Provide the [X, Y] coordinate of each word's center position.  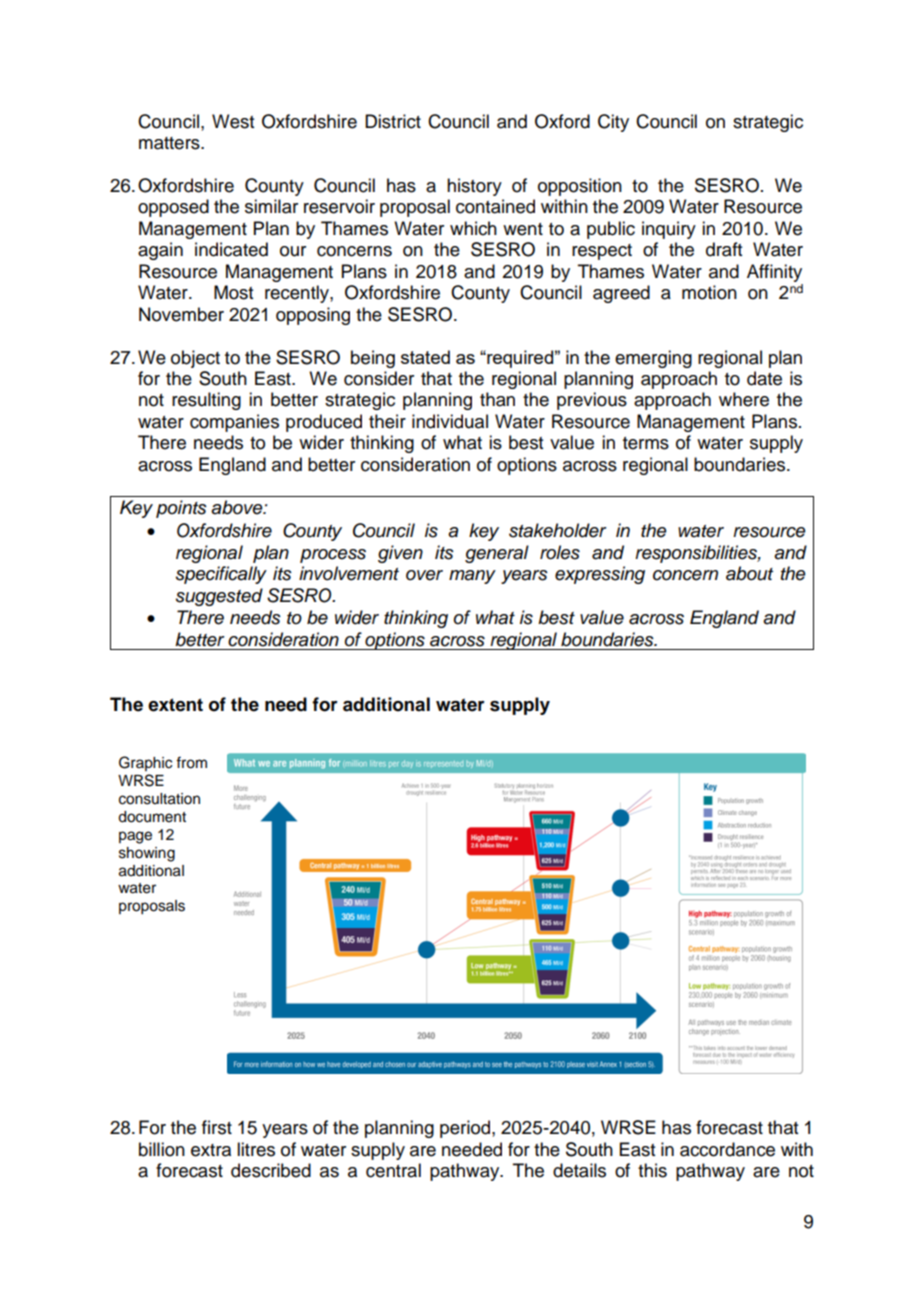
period [466, 1129]
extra [211, 1150]
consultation [159, 799]
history [474, 187]
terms [646, 443]
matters [170, 143]
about [749, 573]
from [191, 762]
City [613, 123]
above [238, 507]
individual [450, 421]
